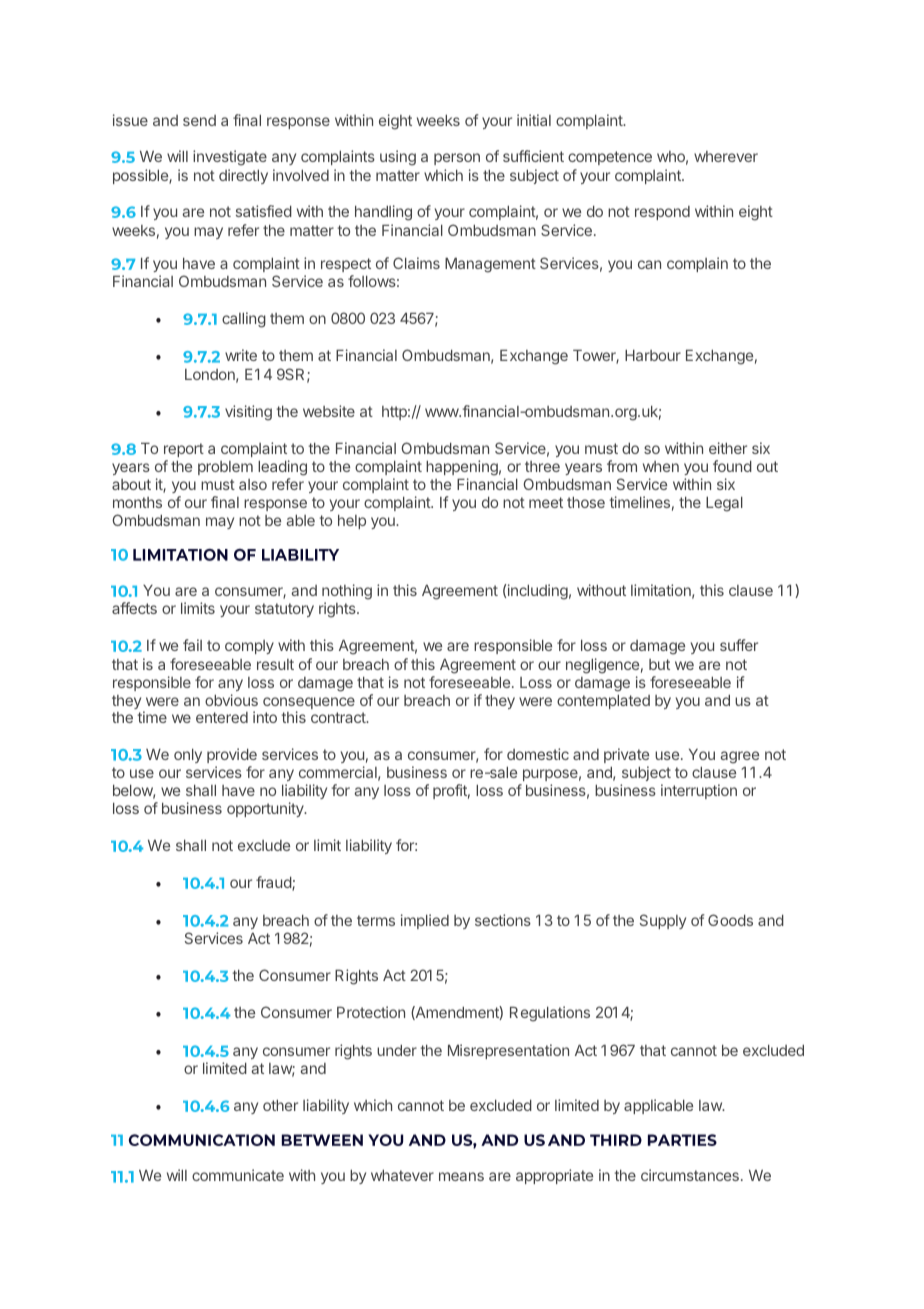 The height and width of the screenshot is (1309, 924). I want to click on but, so click(659, 664).
